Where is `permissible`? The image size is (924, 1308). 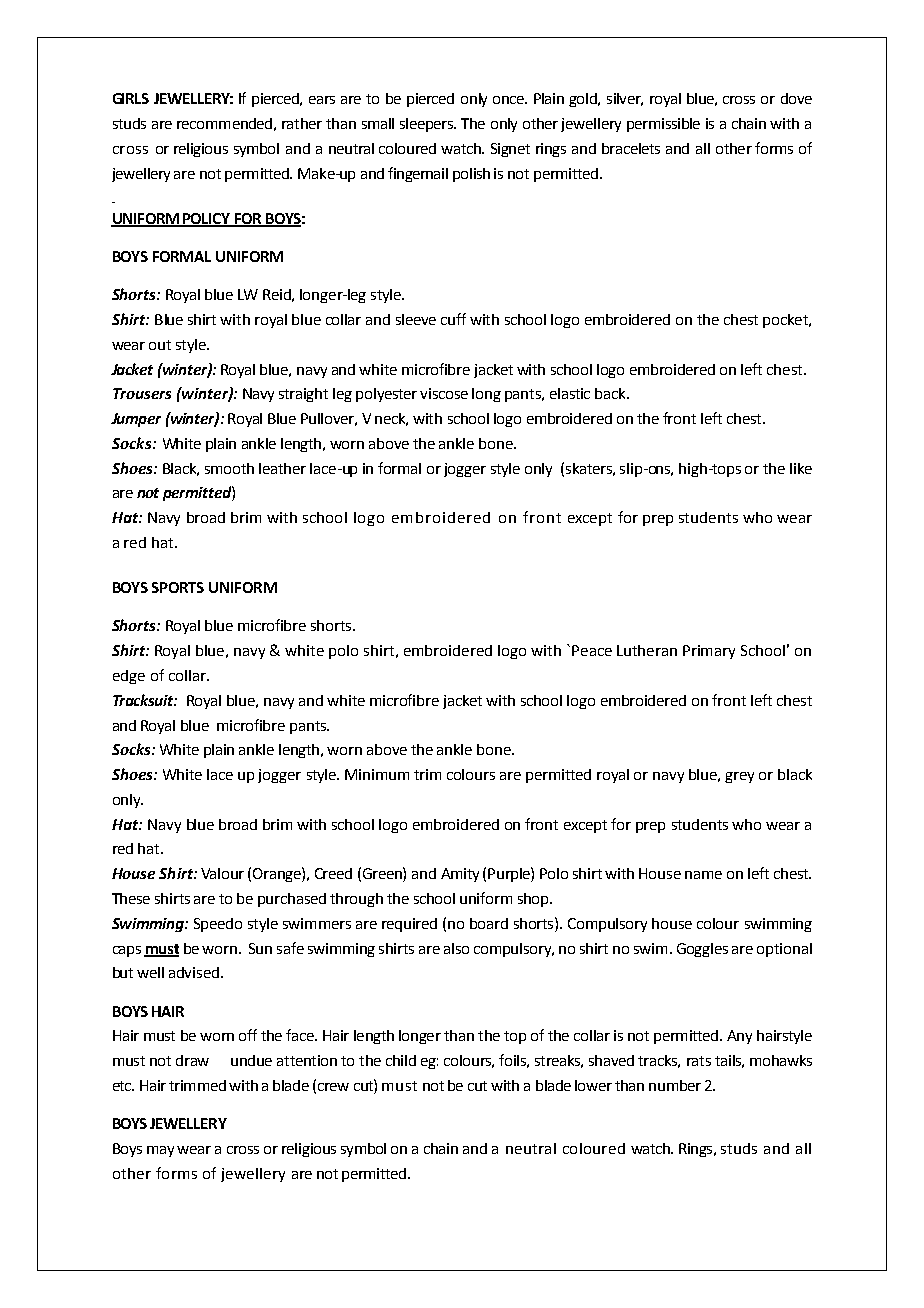
permissible is located at coordinates (663, 125).
